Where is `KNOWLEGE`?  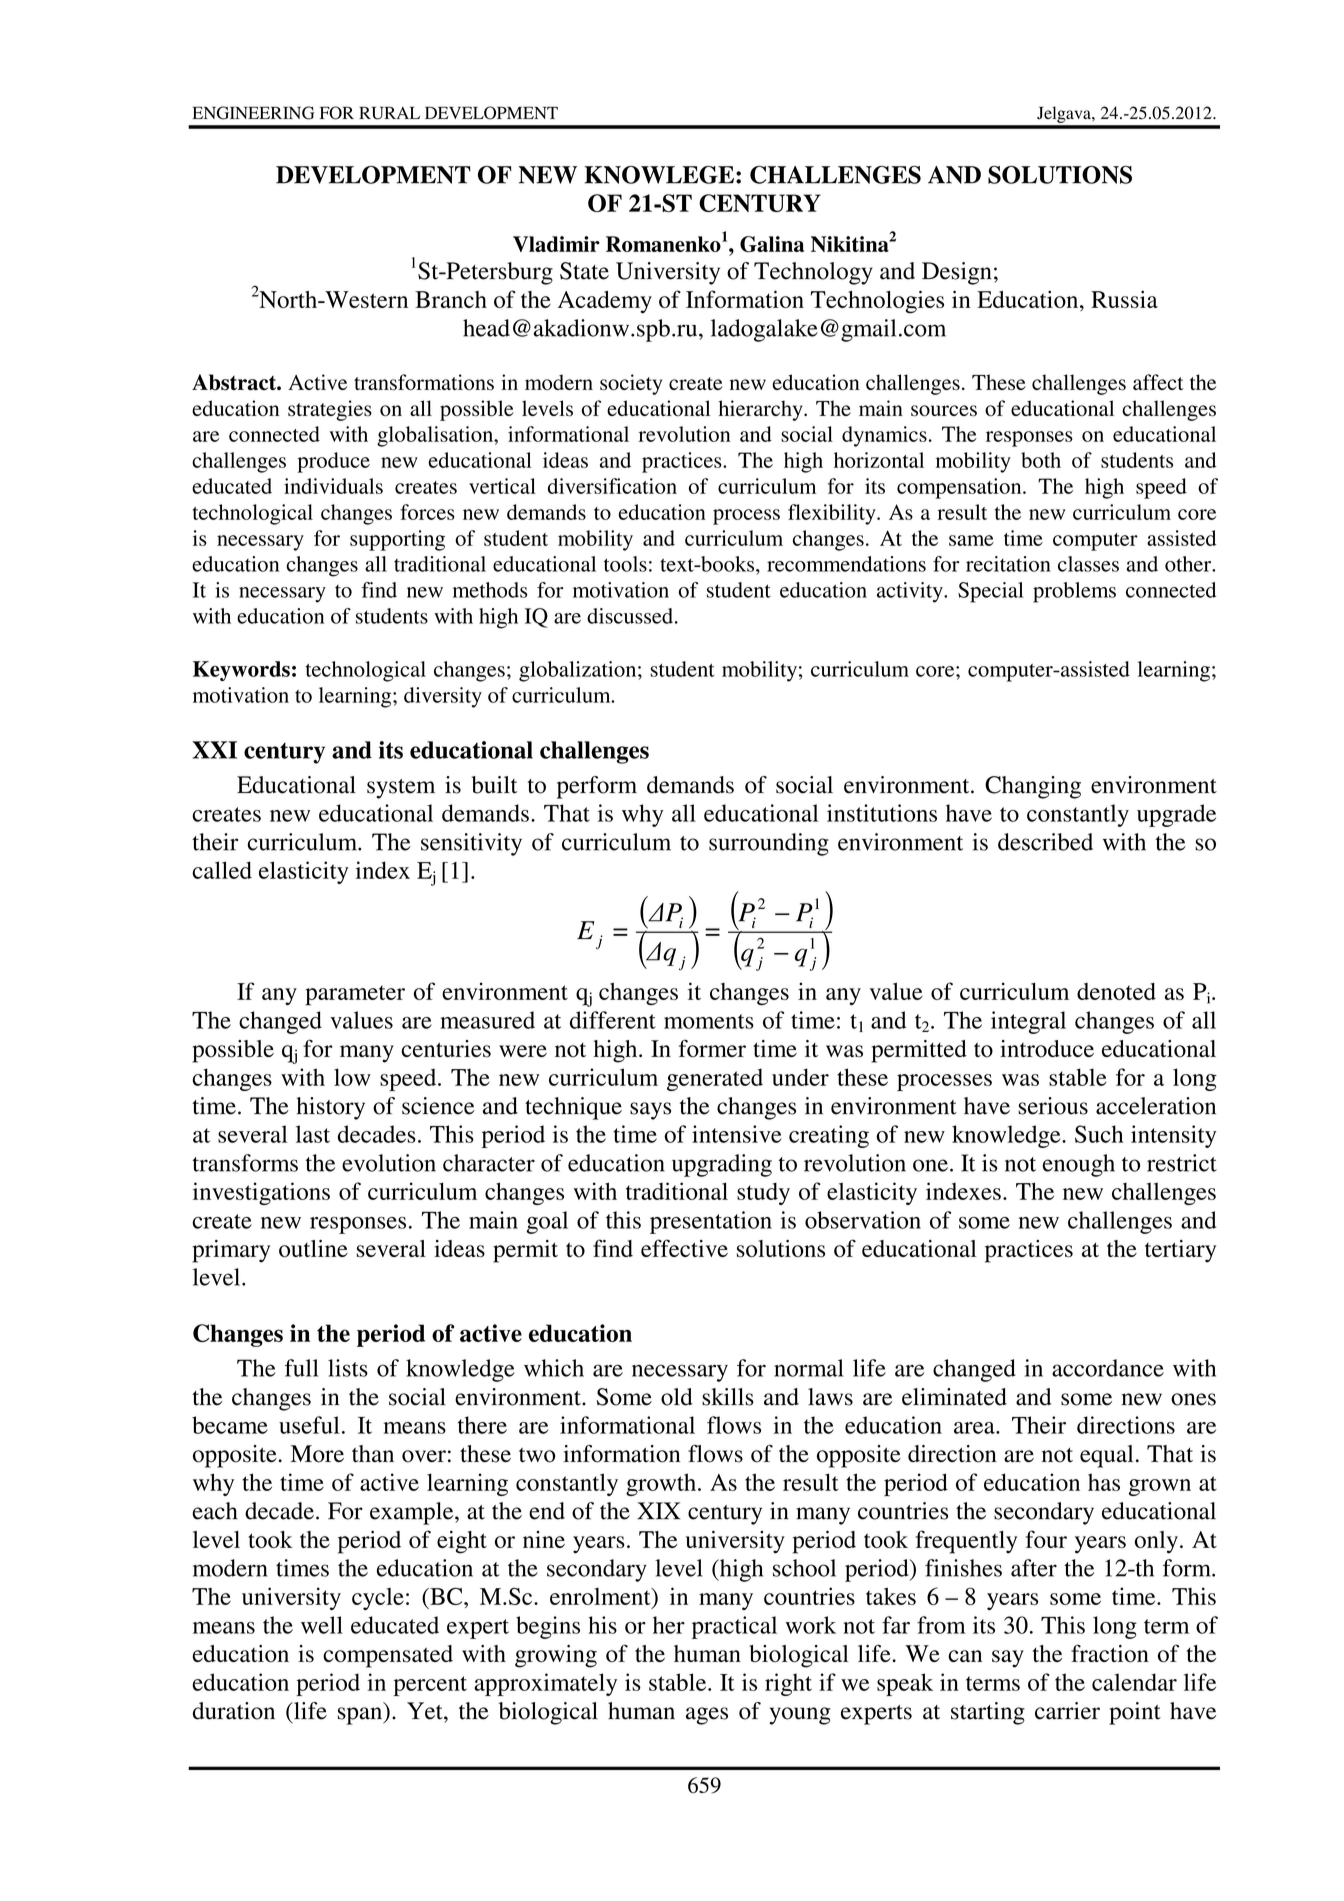
KNOWLEGE is located at coordinates (659, 175).
